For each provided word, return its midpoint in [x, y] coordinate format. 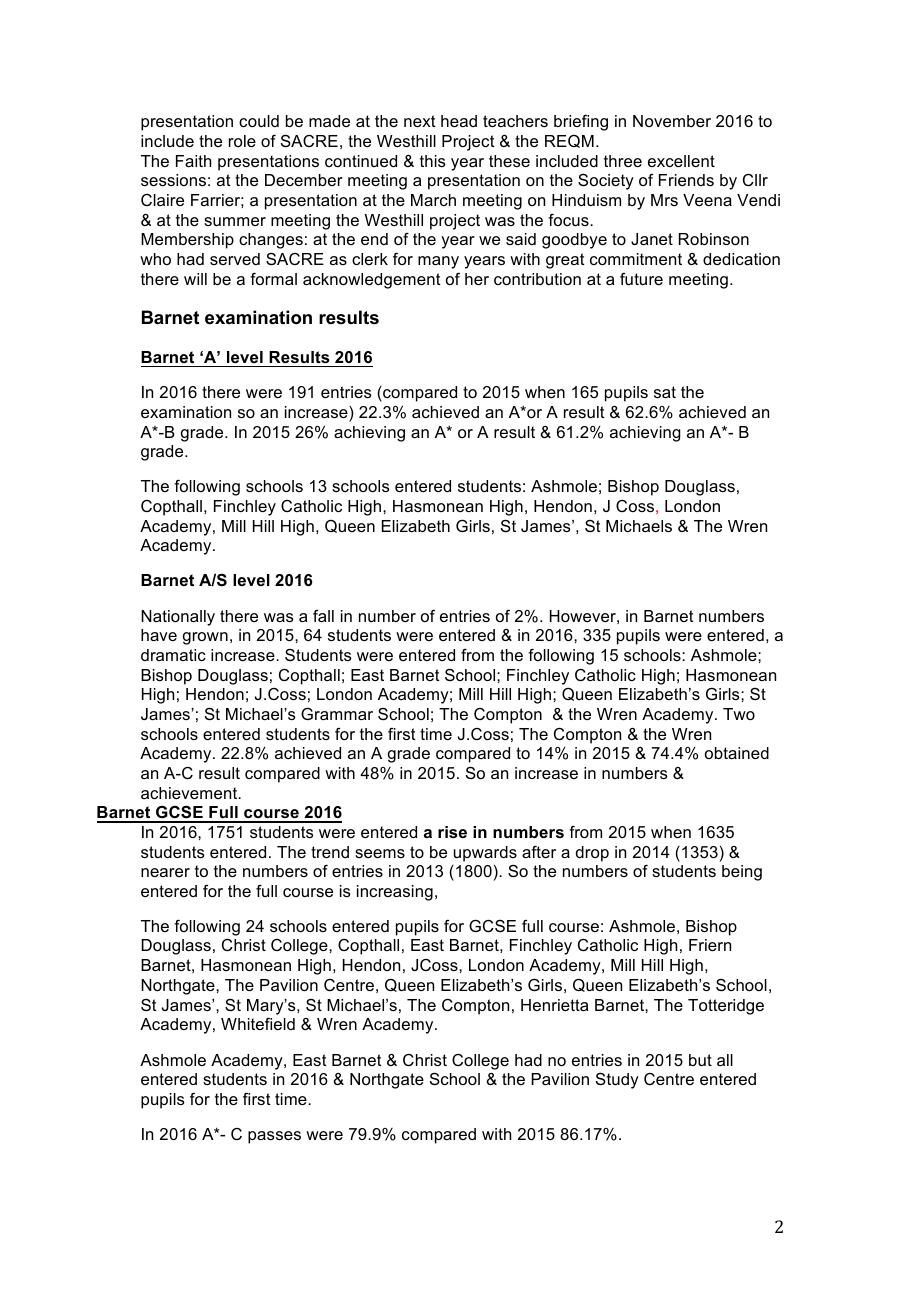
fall [323, 616]
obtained [737, 753]
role [242, 141]
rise [452, 832]
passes [274, 1137]
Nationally [178, 618]
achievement [190, 793]
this [433, 161]
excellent [681, 161]
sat [665, 392]
